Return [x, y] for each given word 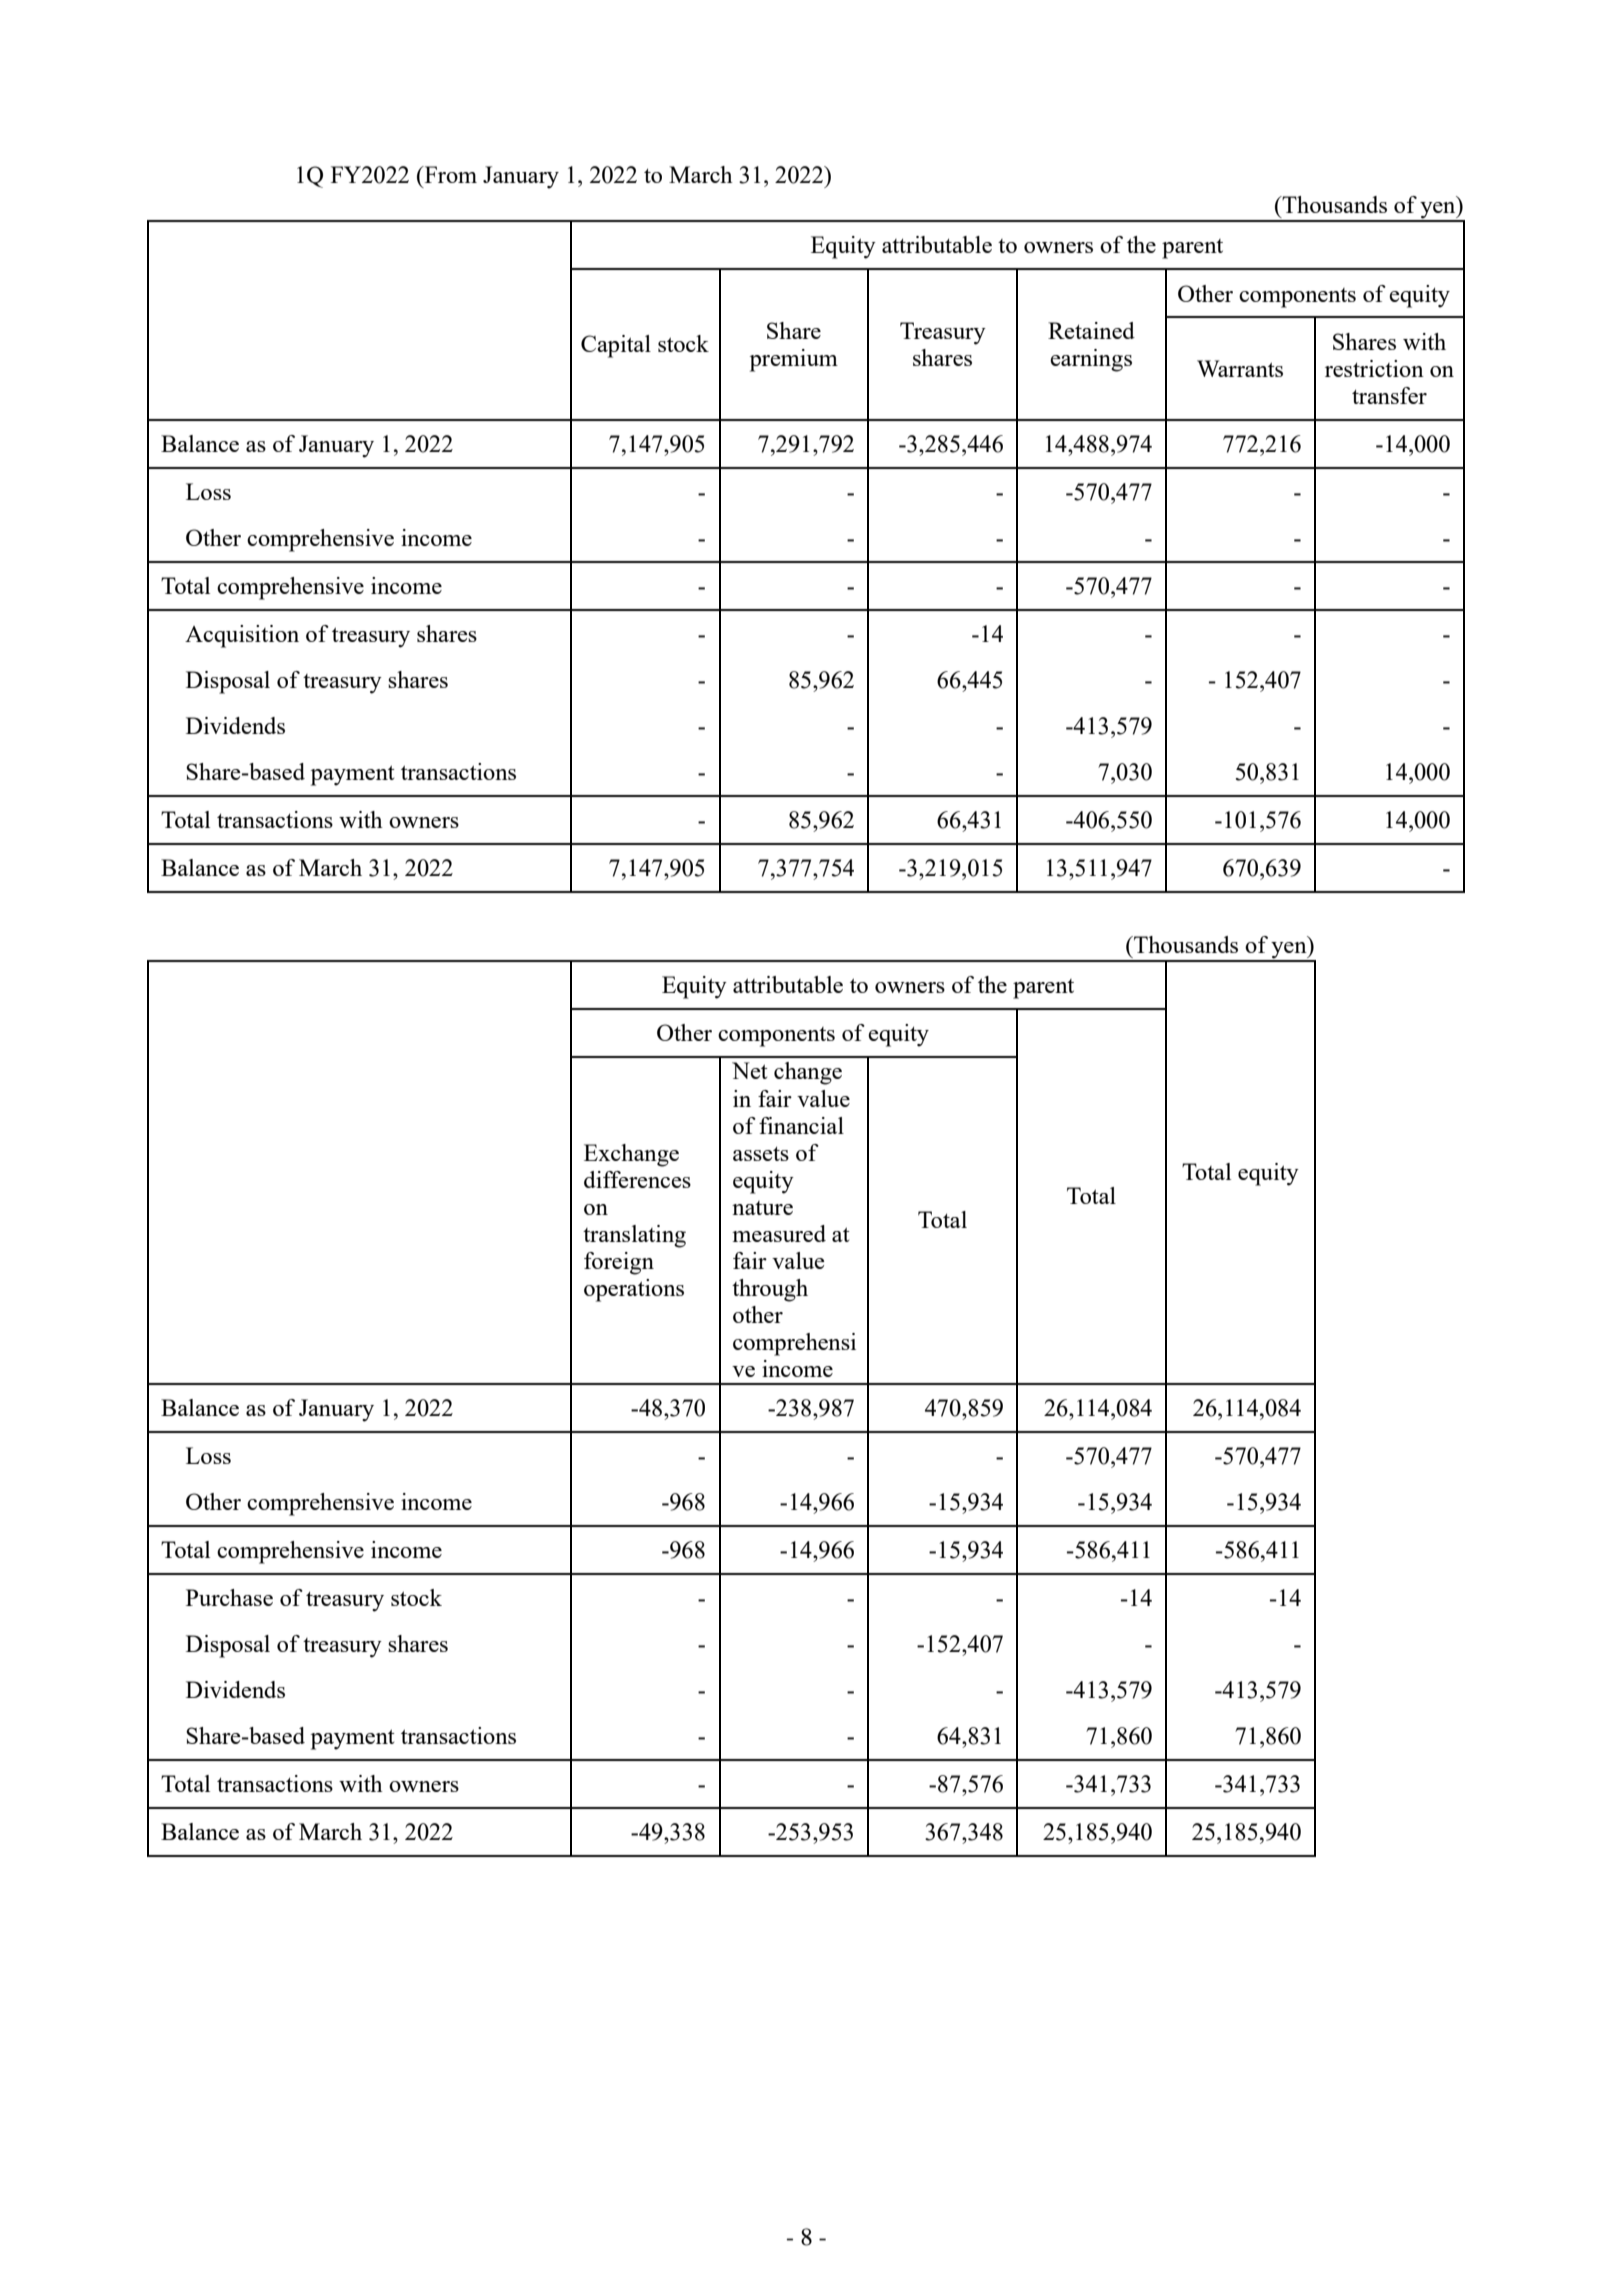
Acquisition [242, 636]
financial [801, 1125]
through [770, 1290]
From [449, 174]
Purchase [229, 1597]
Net [750, 1070]
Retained [1091, 330]
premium [794, 360]
